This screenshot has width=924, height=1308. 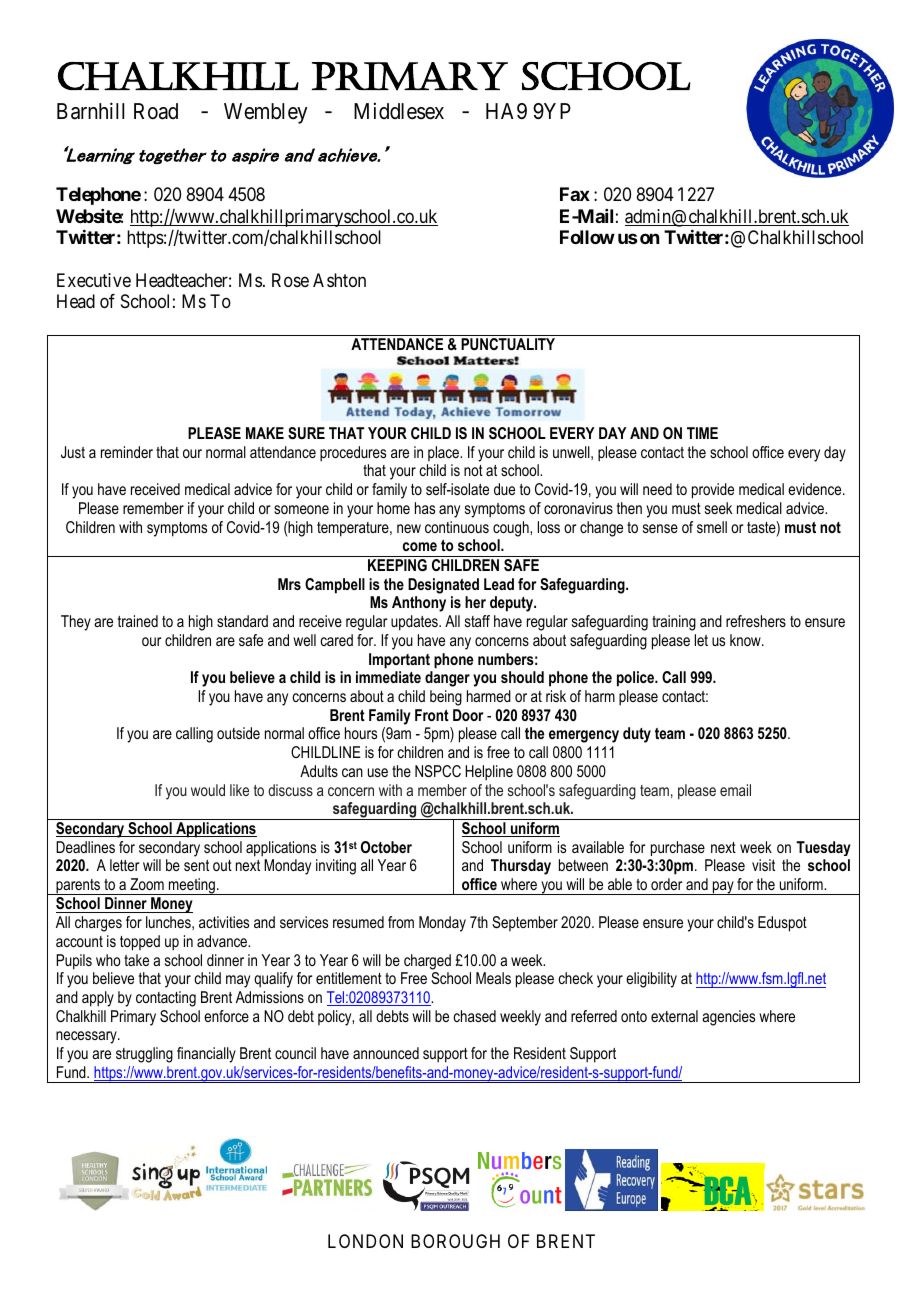 I want to click on BCA, so click(x=729, y=1191).
